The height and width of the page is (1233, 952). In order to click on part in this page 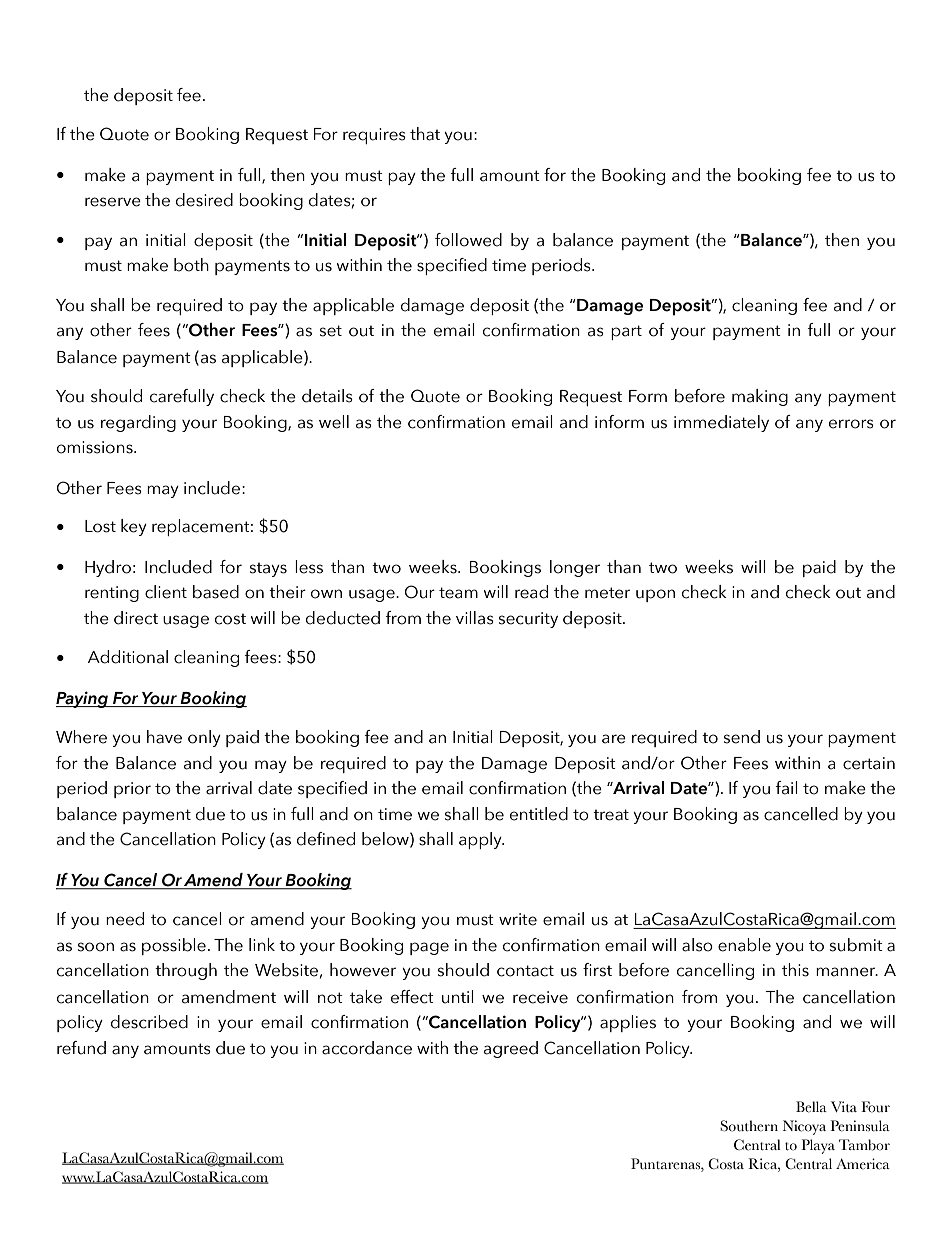, I will do `click(626, 332)`.
